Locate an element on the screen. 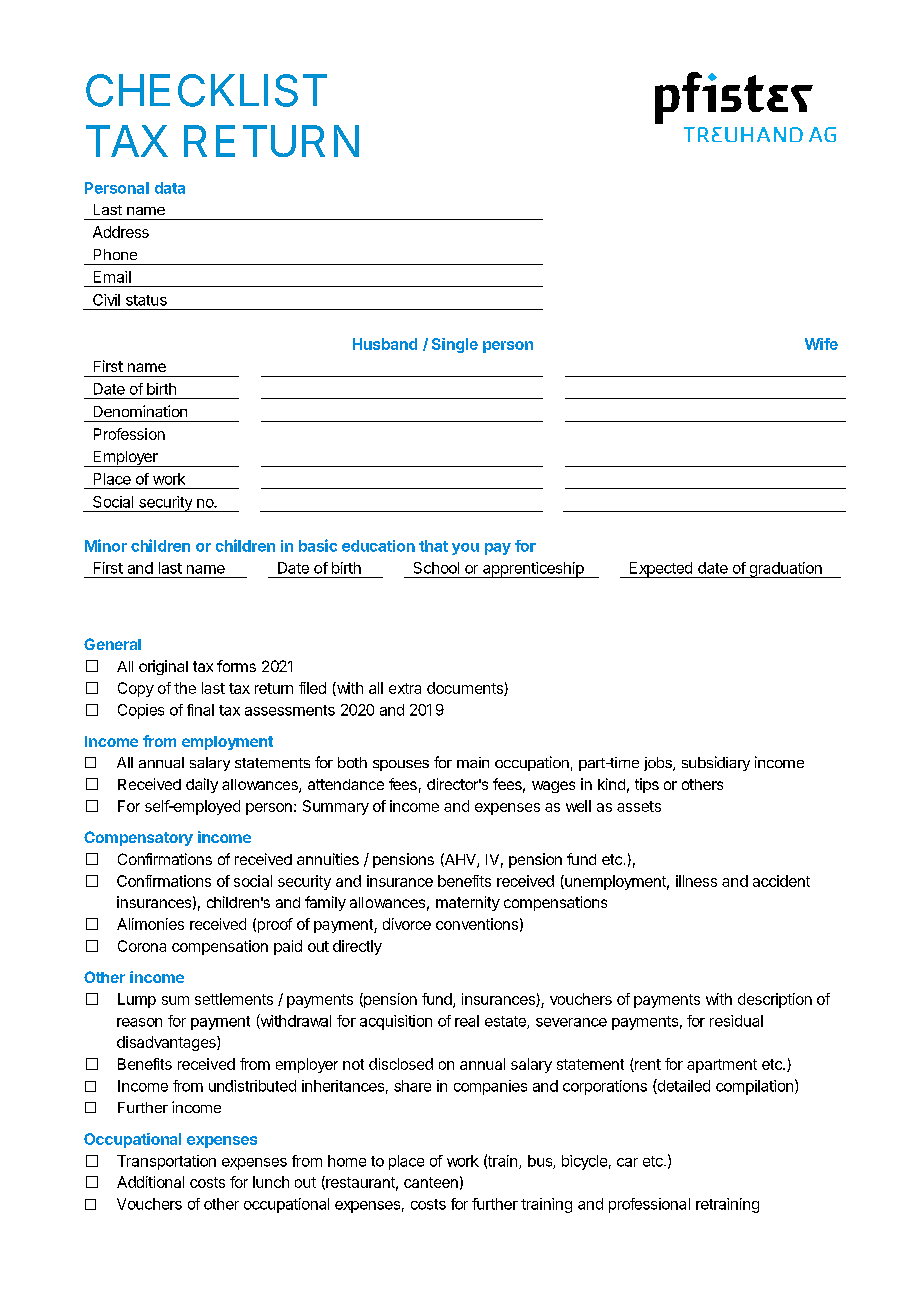 This screenshot has width=924, height=1308. Denomination is located at coordinates (140, 411).
